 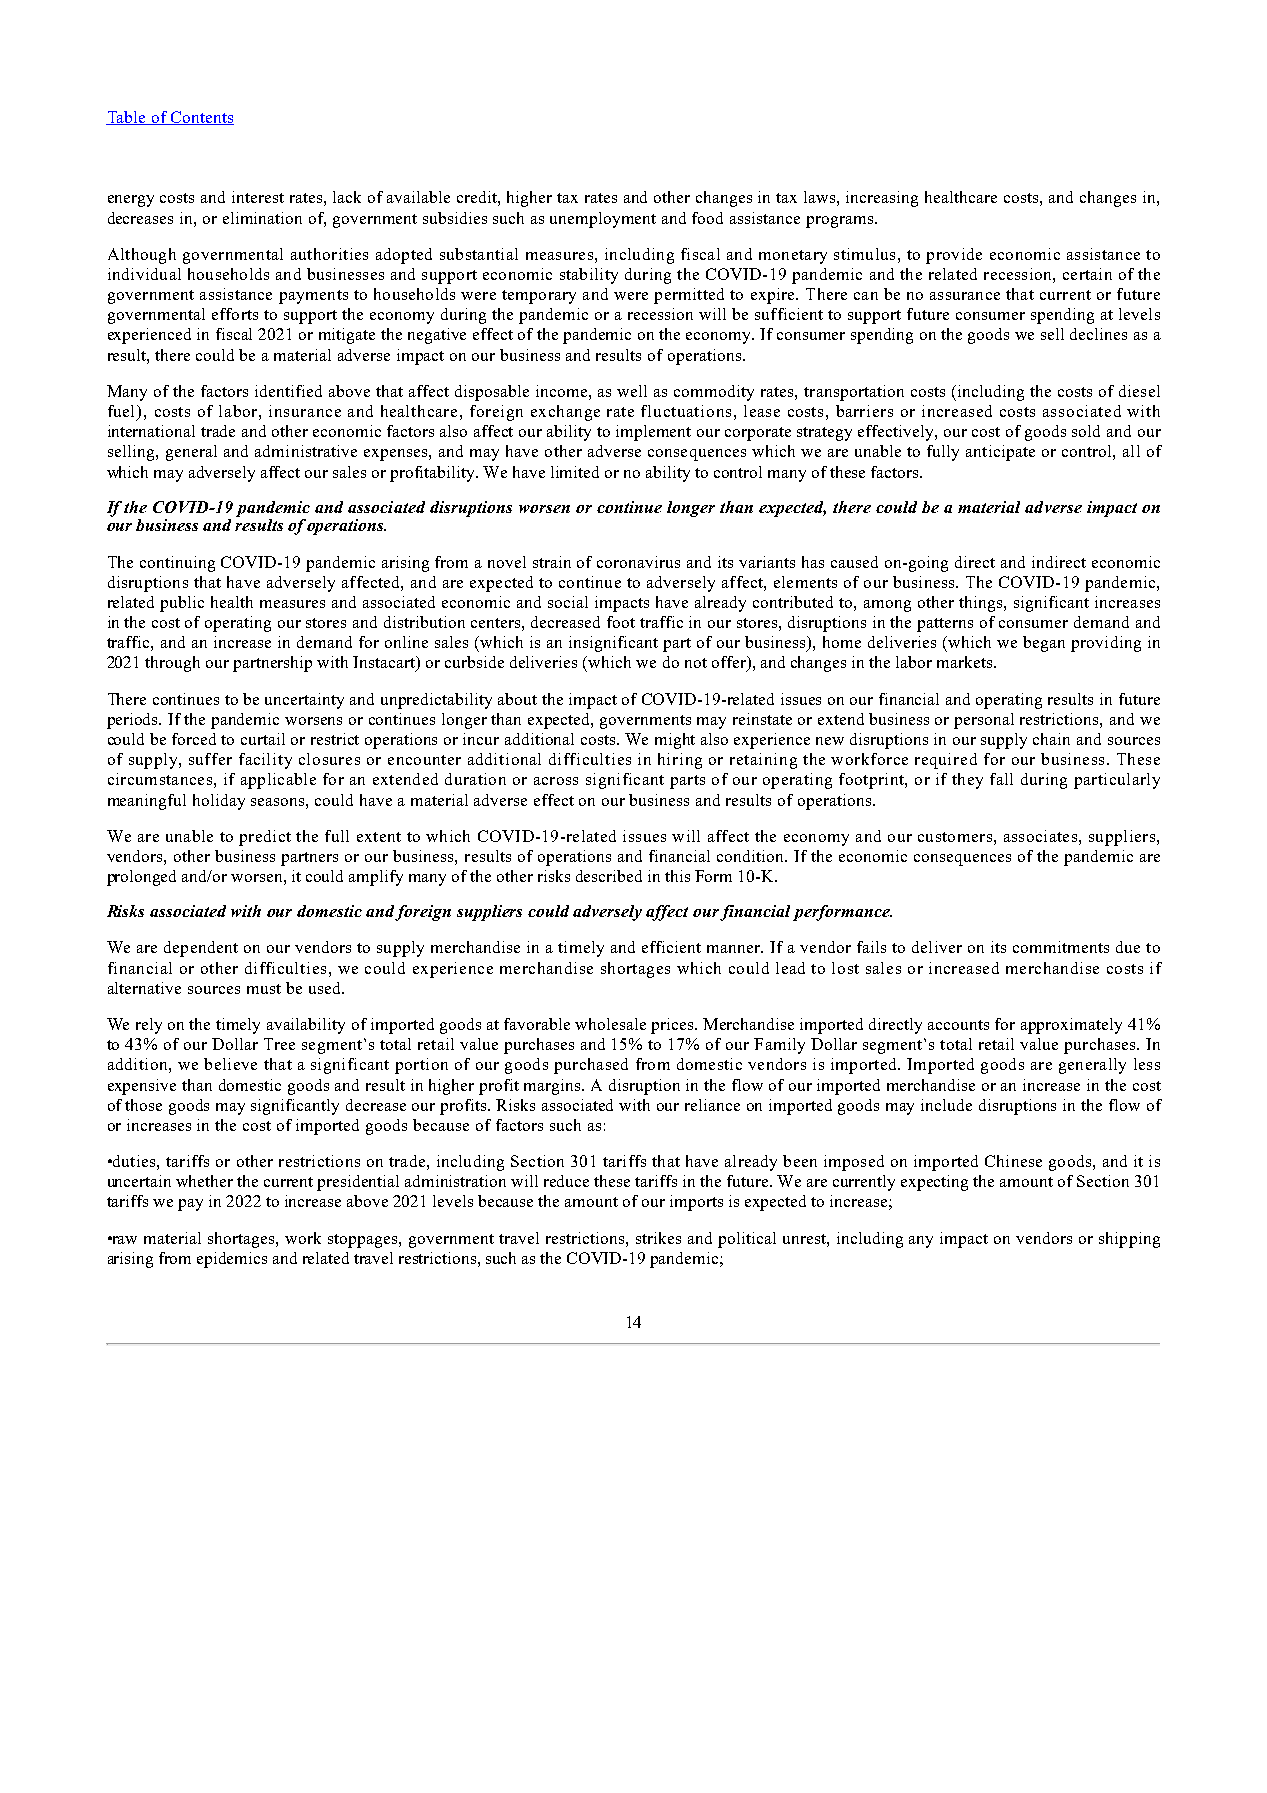 I want to click on anticipate, so click(x=1000, y=453).
